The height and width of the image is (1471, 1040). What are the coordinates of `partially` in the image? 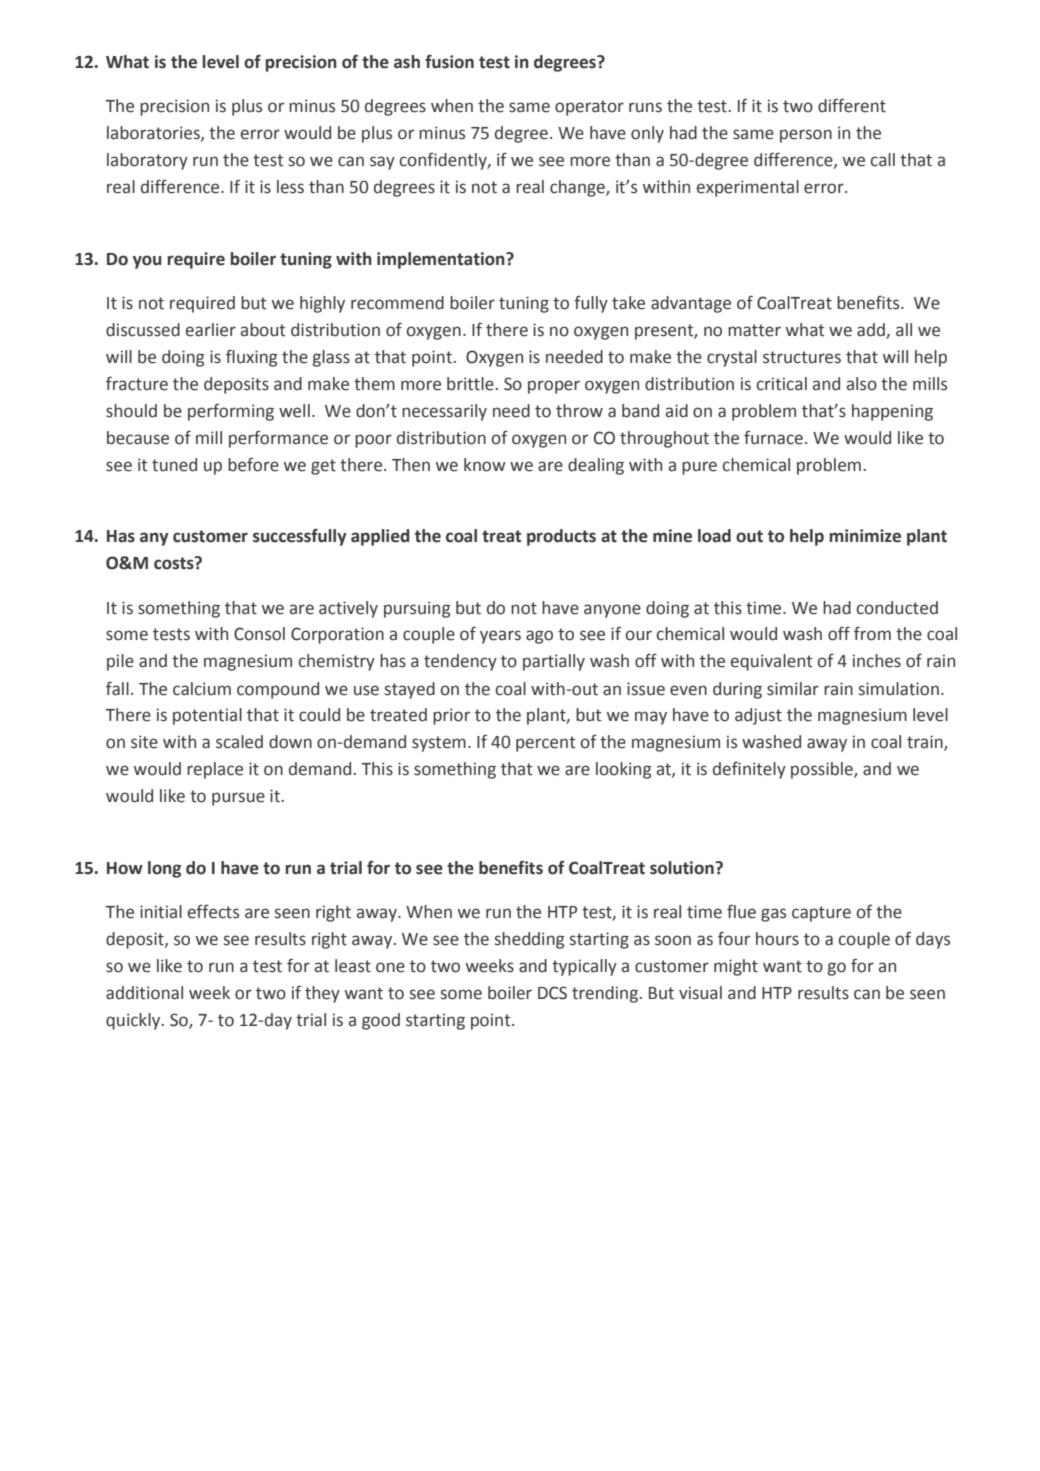 It's located at (554, 662).
